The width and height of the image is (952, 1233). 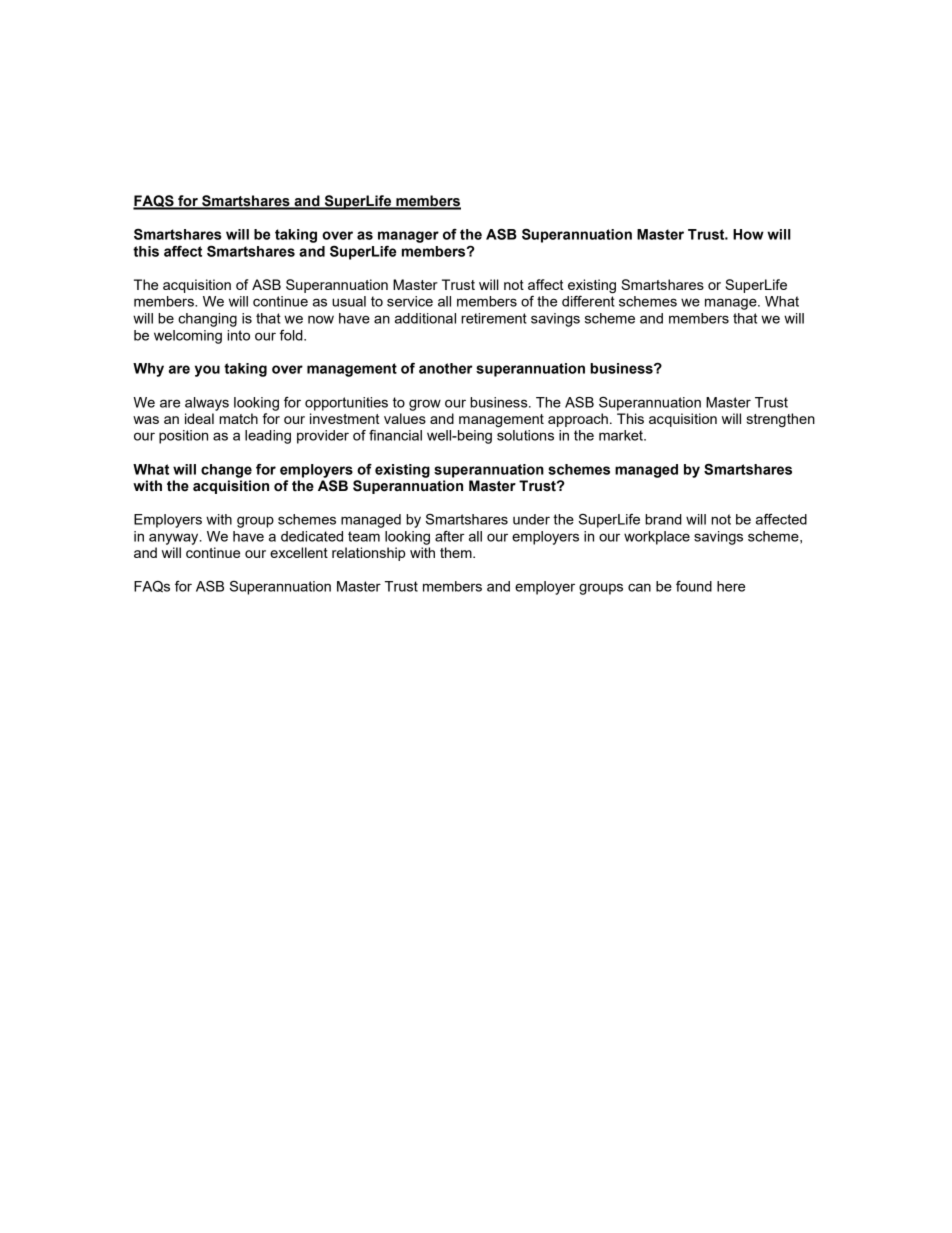 I want to click on How, so click(x=748, y=234).
